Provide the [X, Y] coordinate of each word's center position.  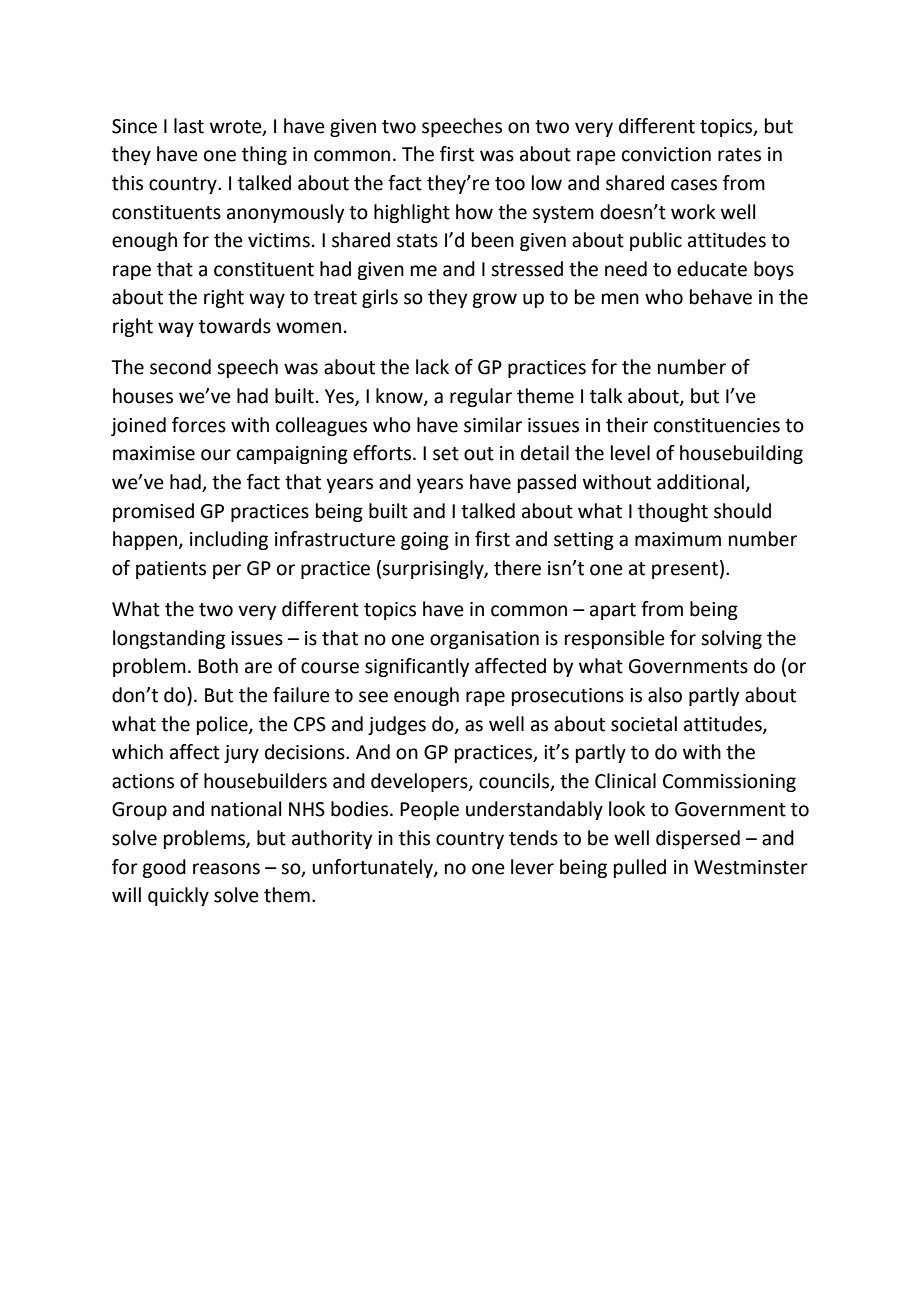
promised [153, 512]
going [425, 541]
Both [218, 666]
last [189, 126]
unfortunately [373, 868]
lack [432, 367]
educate [712, 269]
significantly [417, 667]
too [510, 184]
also [665, 695]
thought [673, 512]
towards [235, 326]
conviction [666, 154]
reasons [226, 869]
